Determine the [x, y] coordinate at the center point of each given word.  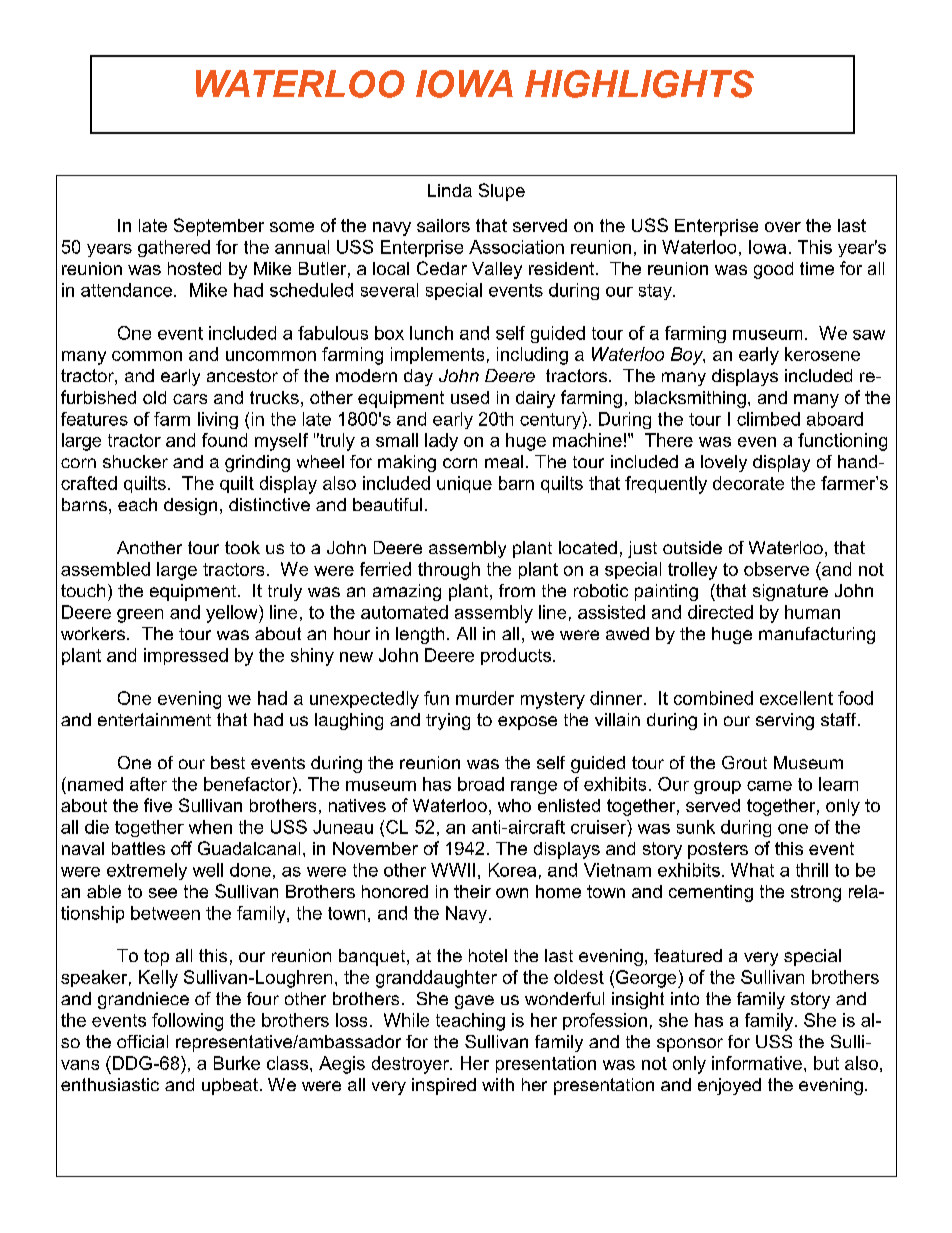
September [219, 227]
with [498, 1084]
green [140, 616]
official [142, 1041]
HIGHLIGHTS [639, 84]
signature [790, 592]
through [449, 571]
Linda [450, 190]
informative [757, 1063]
